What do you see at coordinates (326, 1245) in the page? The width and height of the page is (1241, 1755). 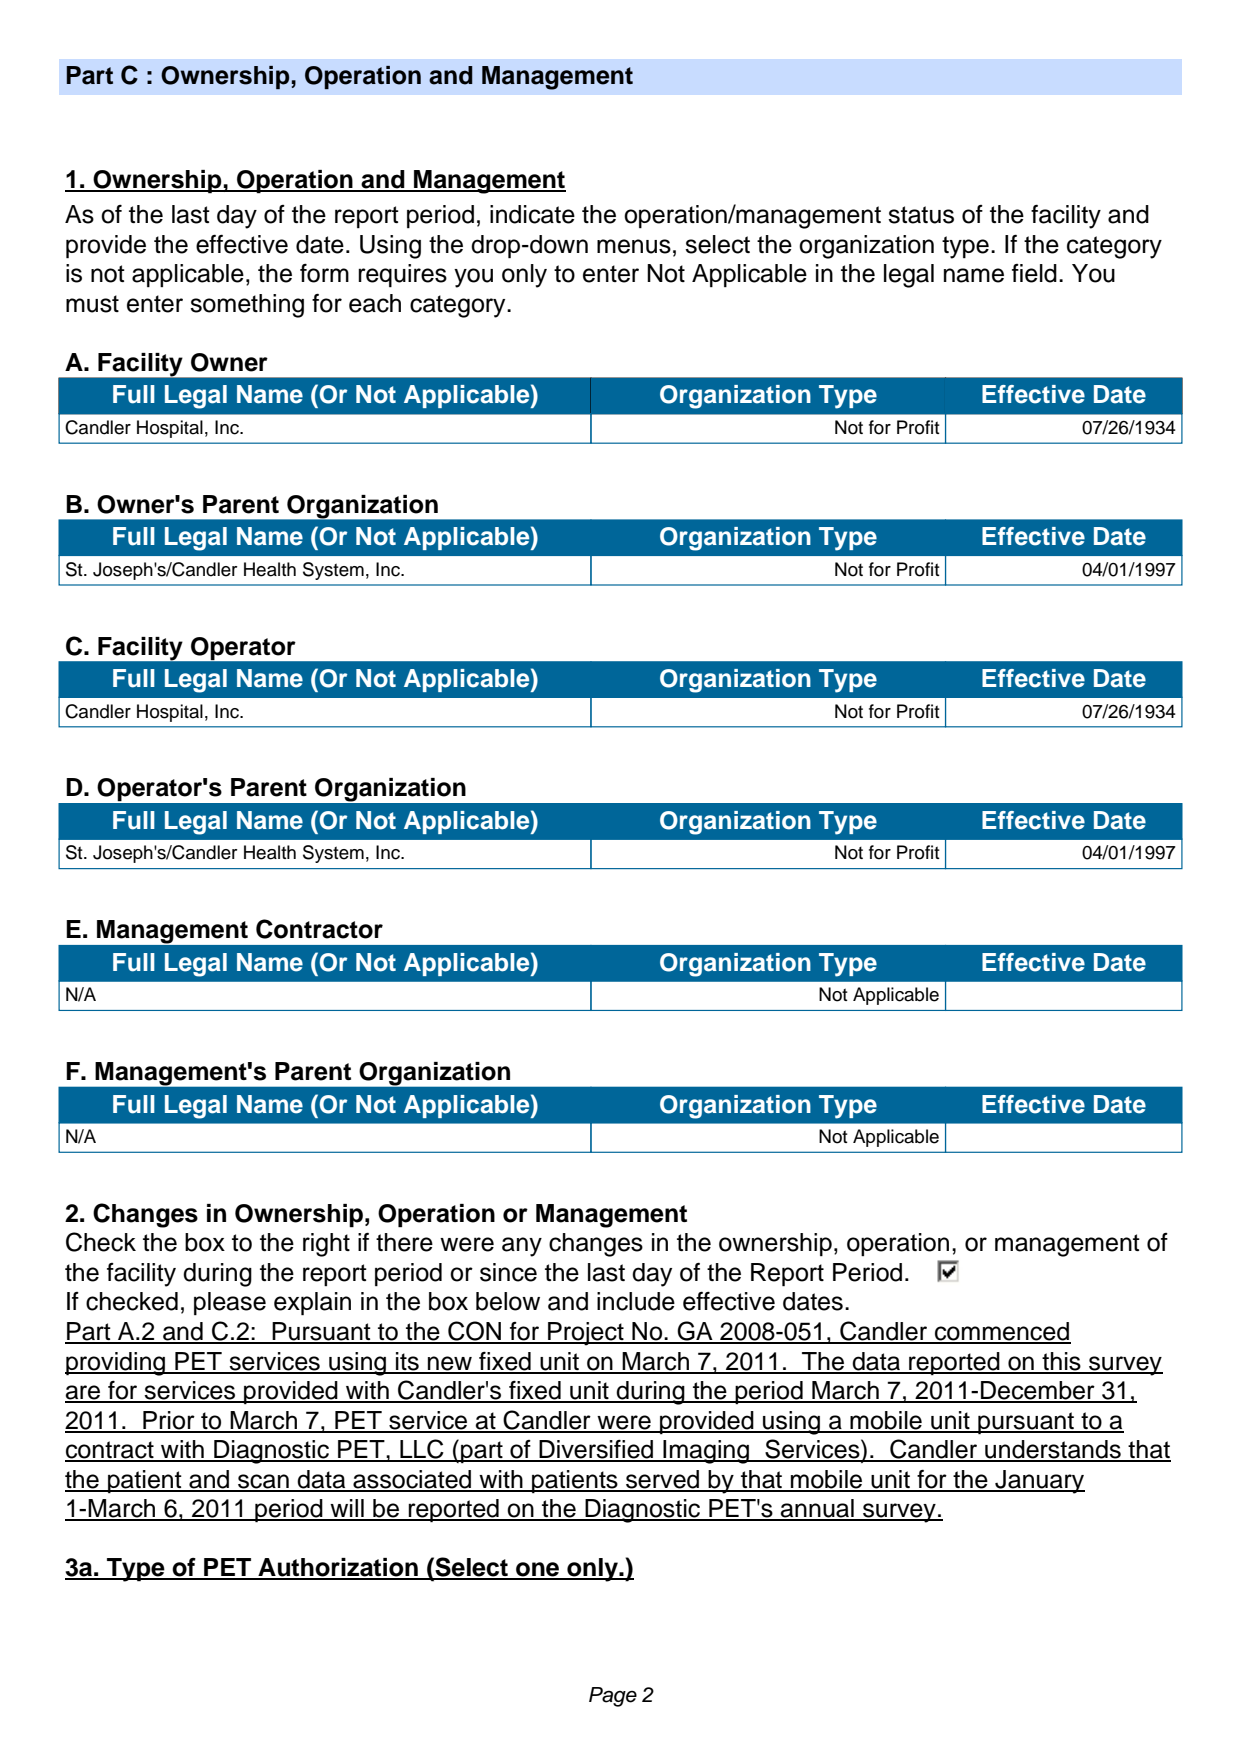 I see `right` at bounding box center [326, 1245].
